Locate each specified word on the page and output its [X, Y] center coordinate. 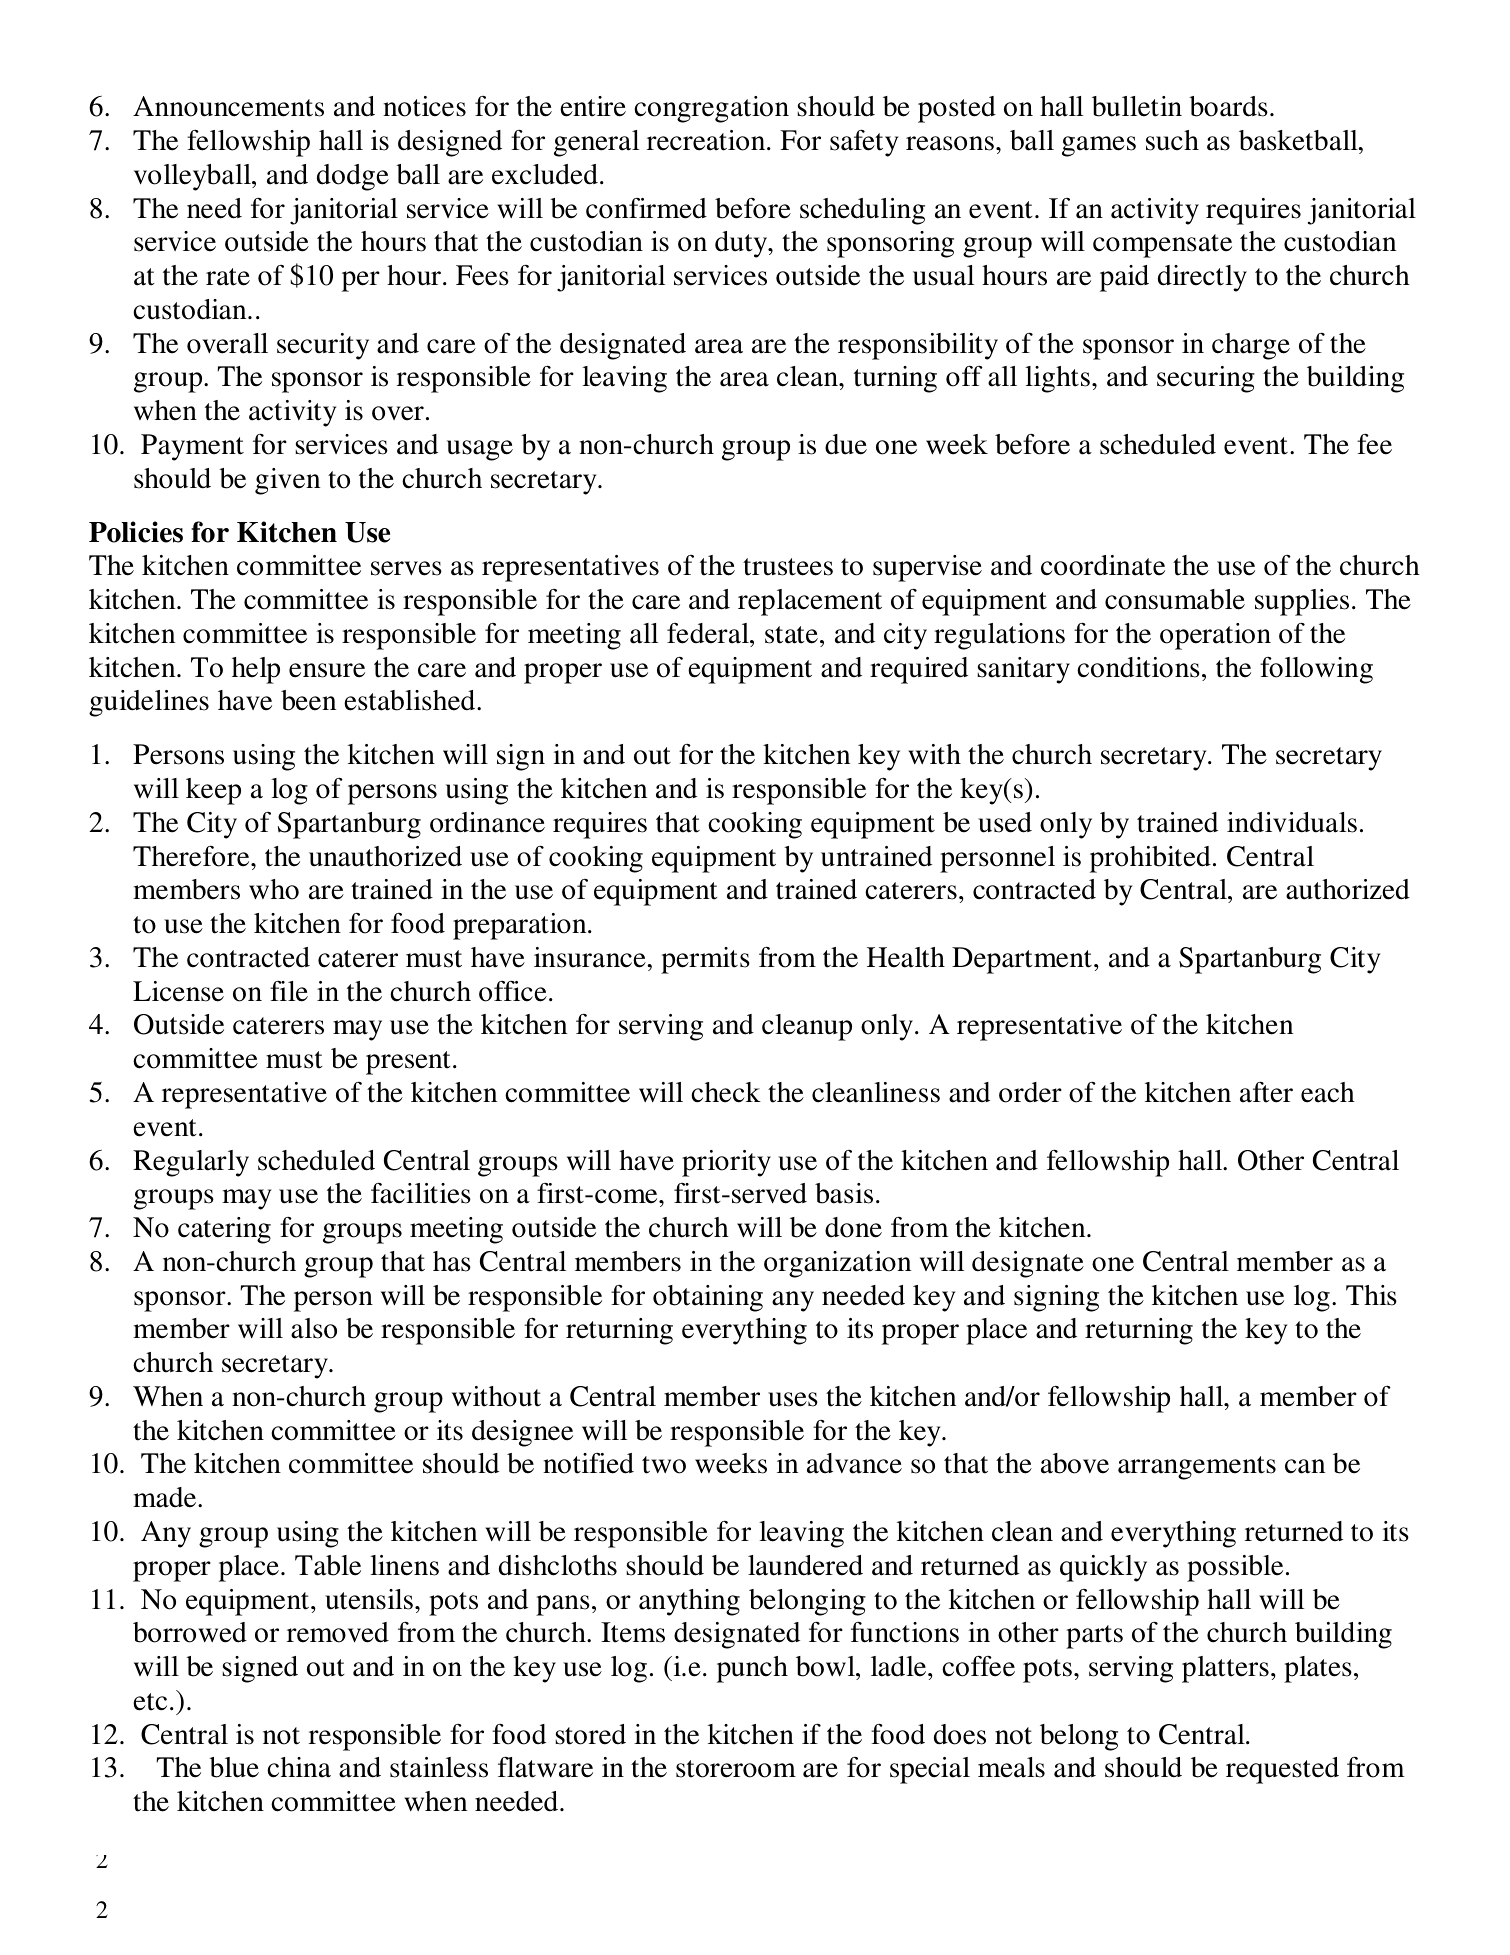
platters [1225, 1669]
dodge [353, 177]
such [1172, 140]
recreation [707, 140]
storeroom [736, 1769]
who [274, 889]
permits [705, 960]
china [299, 1767]
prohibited [1150, 859]
